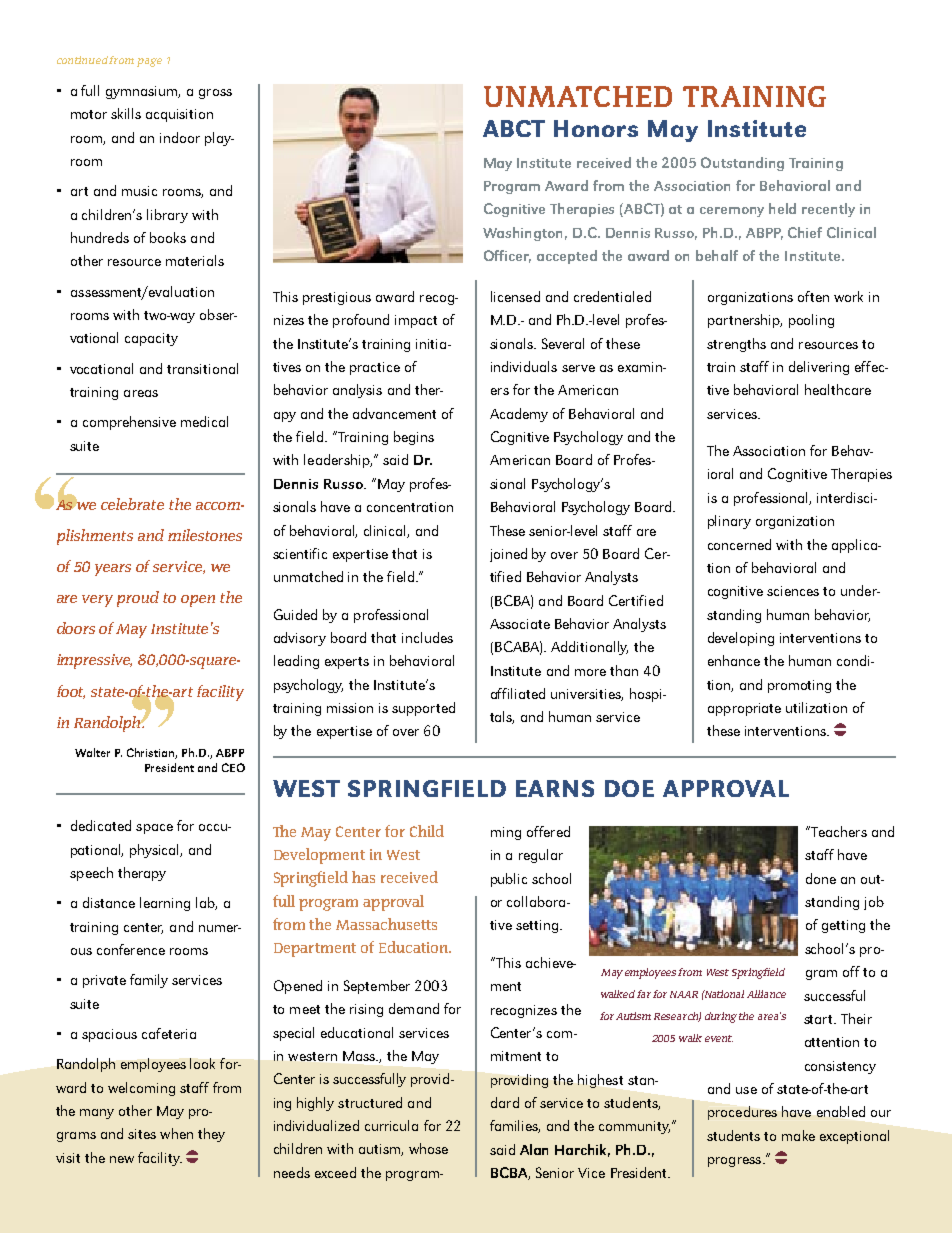 The width and height of the screenshot is (952, 1233). Describe the element at coordinates (555, 788) in the screenshot. I see `EARNS` at that location.
